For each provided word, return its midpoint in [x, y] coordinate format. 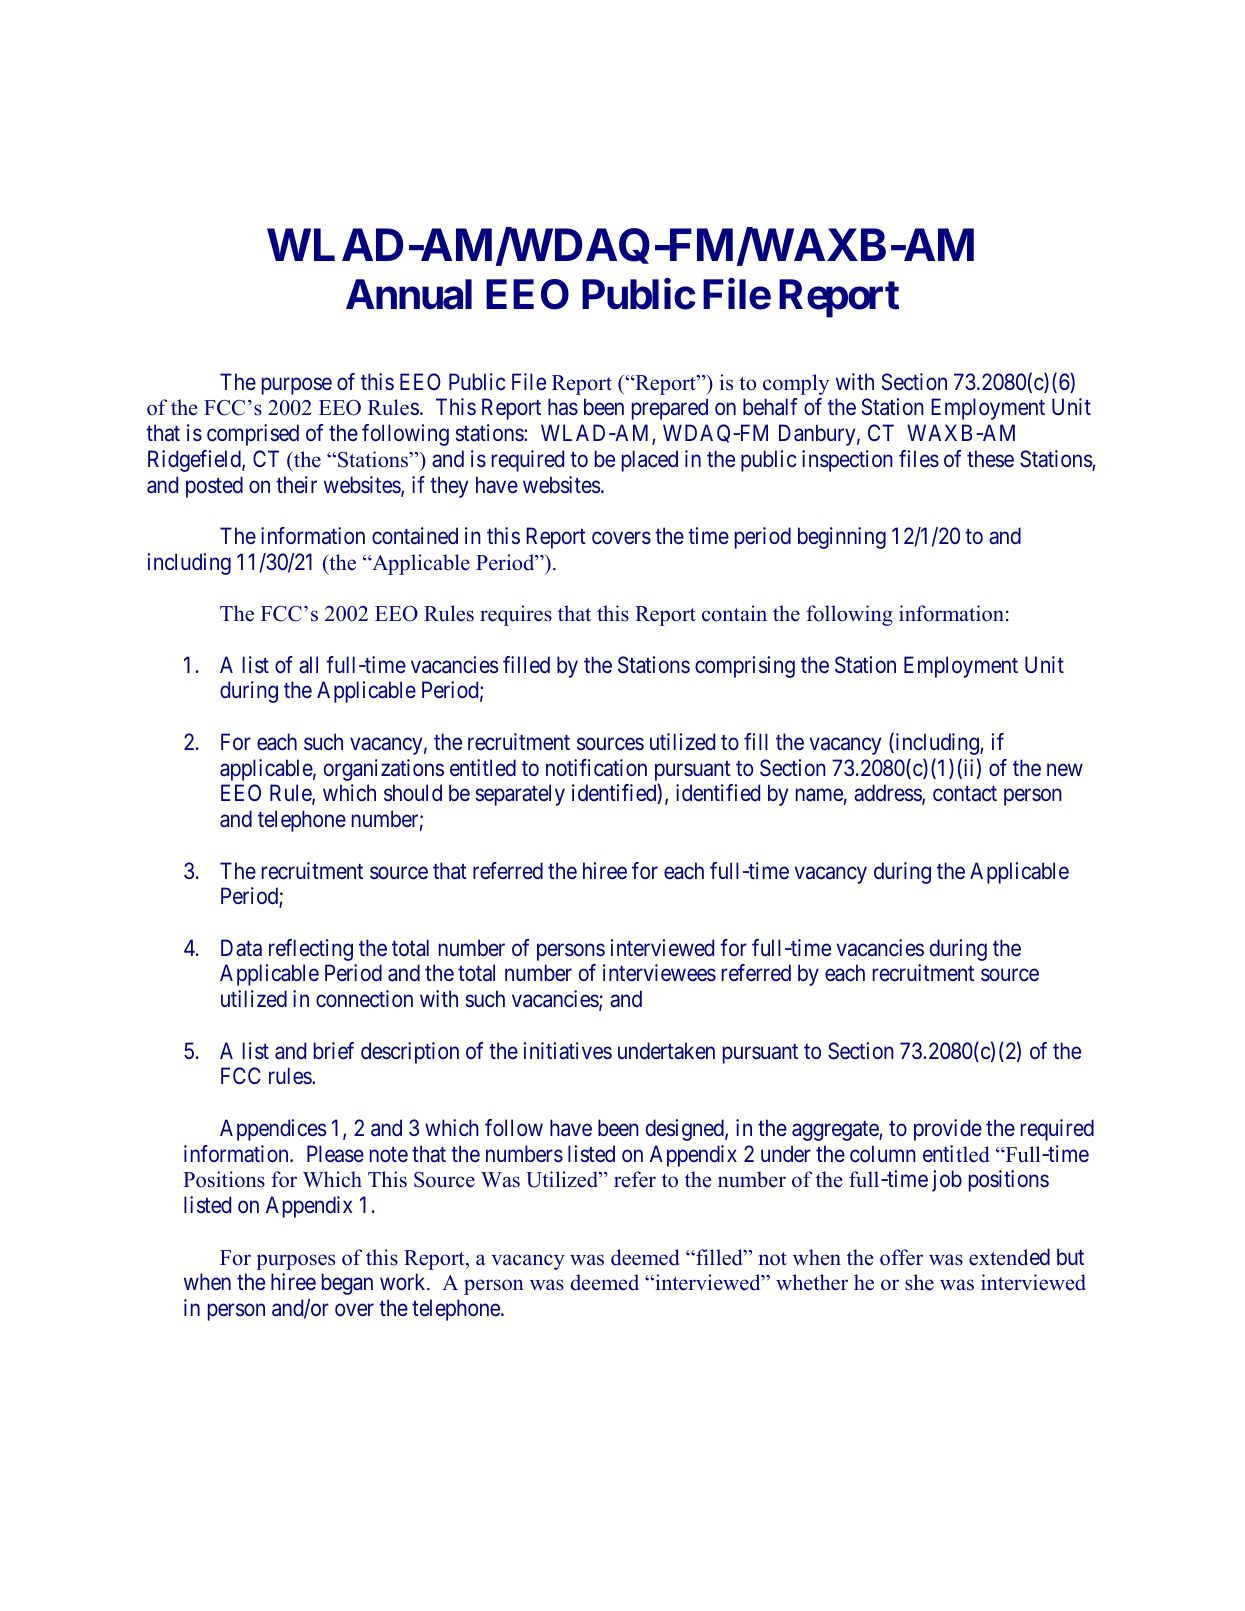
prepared [670, 409]
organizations [384, 770]
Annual [409, 294]
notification [596, 768]
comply [796, 384]
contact [965, 794]
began [347, 1284]
